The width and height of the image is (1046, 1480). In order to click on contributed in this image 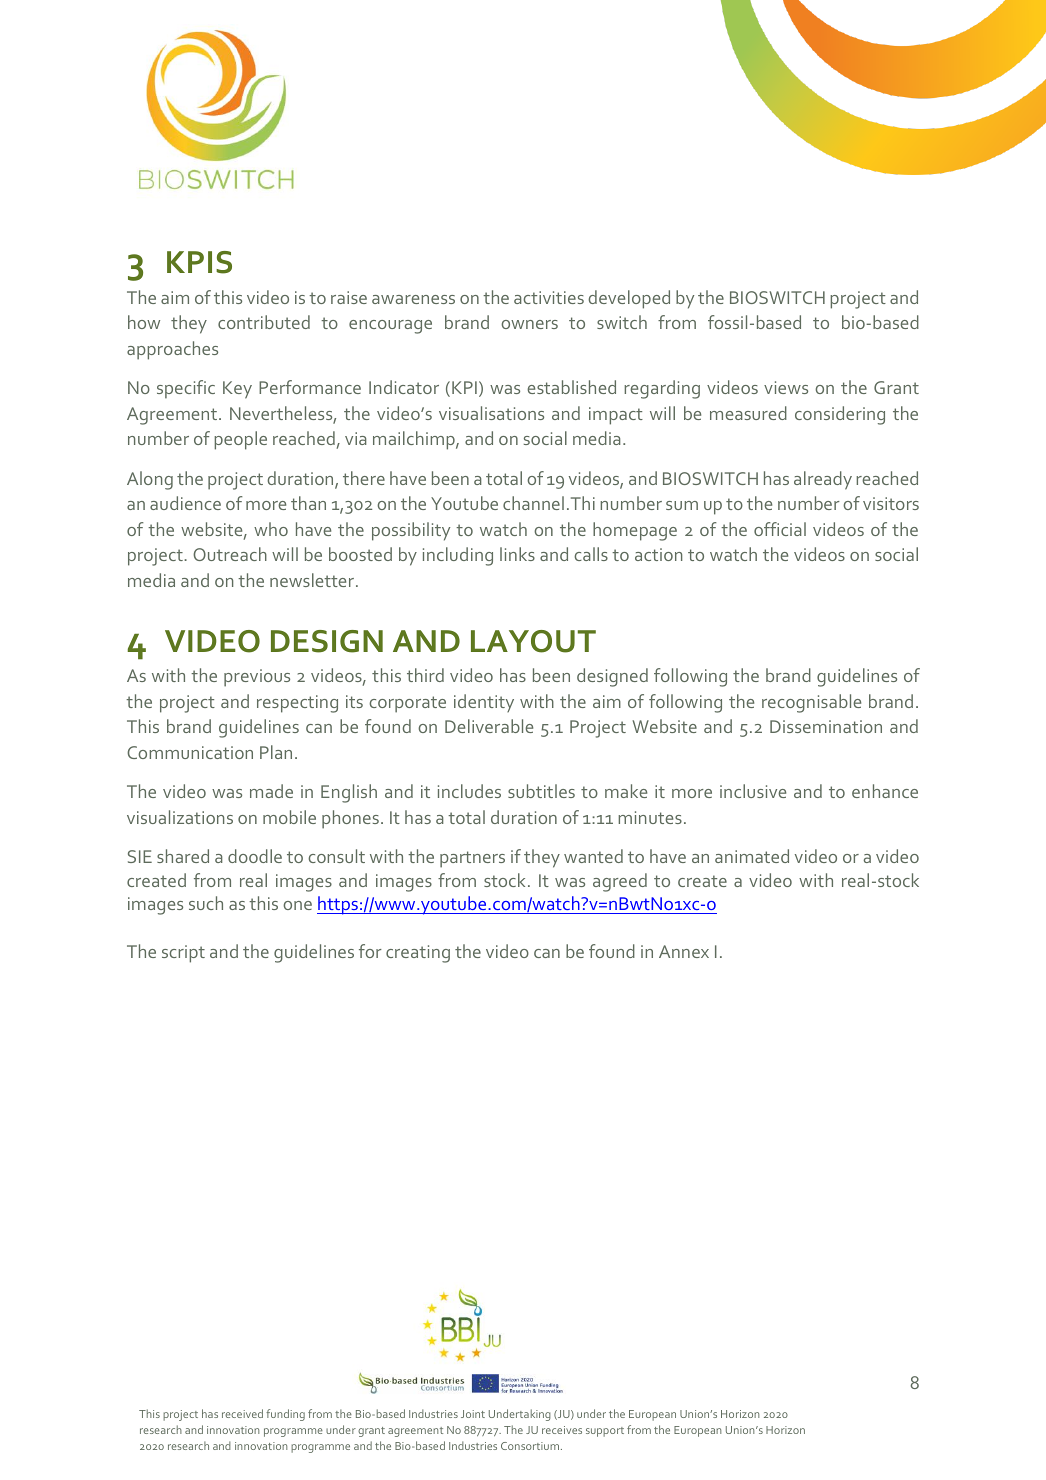, I will do `click(264, 322)`.
